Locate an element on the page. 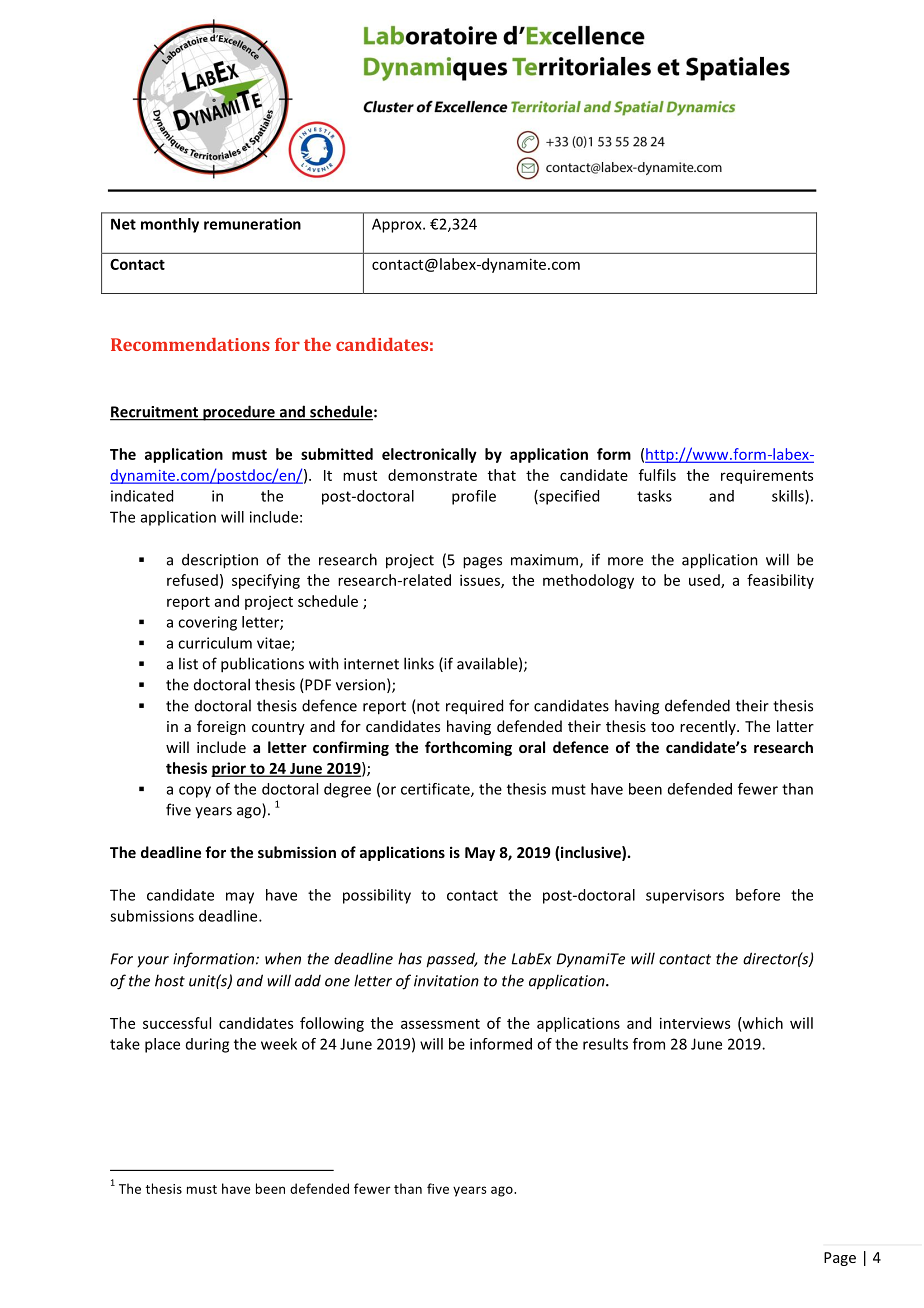  monthly is located at coordinates (170, 225).
